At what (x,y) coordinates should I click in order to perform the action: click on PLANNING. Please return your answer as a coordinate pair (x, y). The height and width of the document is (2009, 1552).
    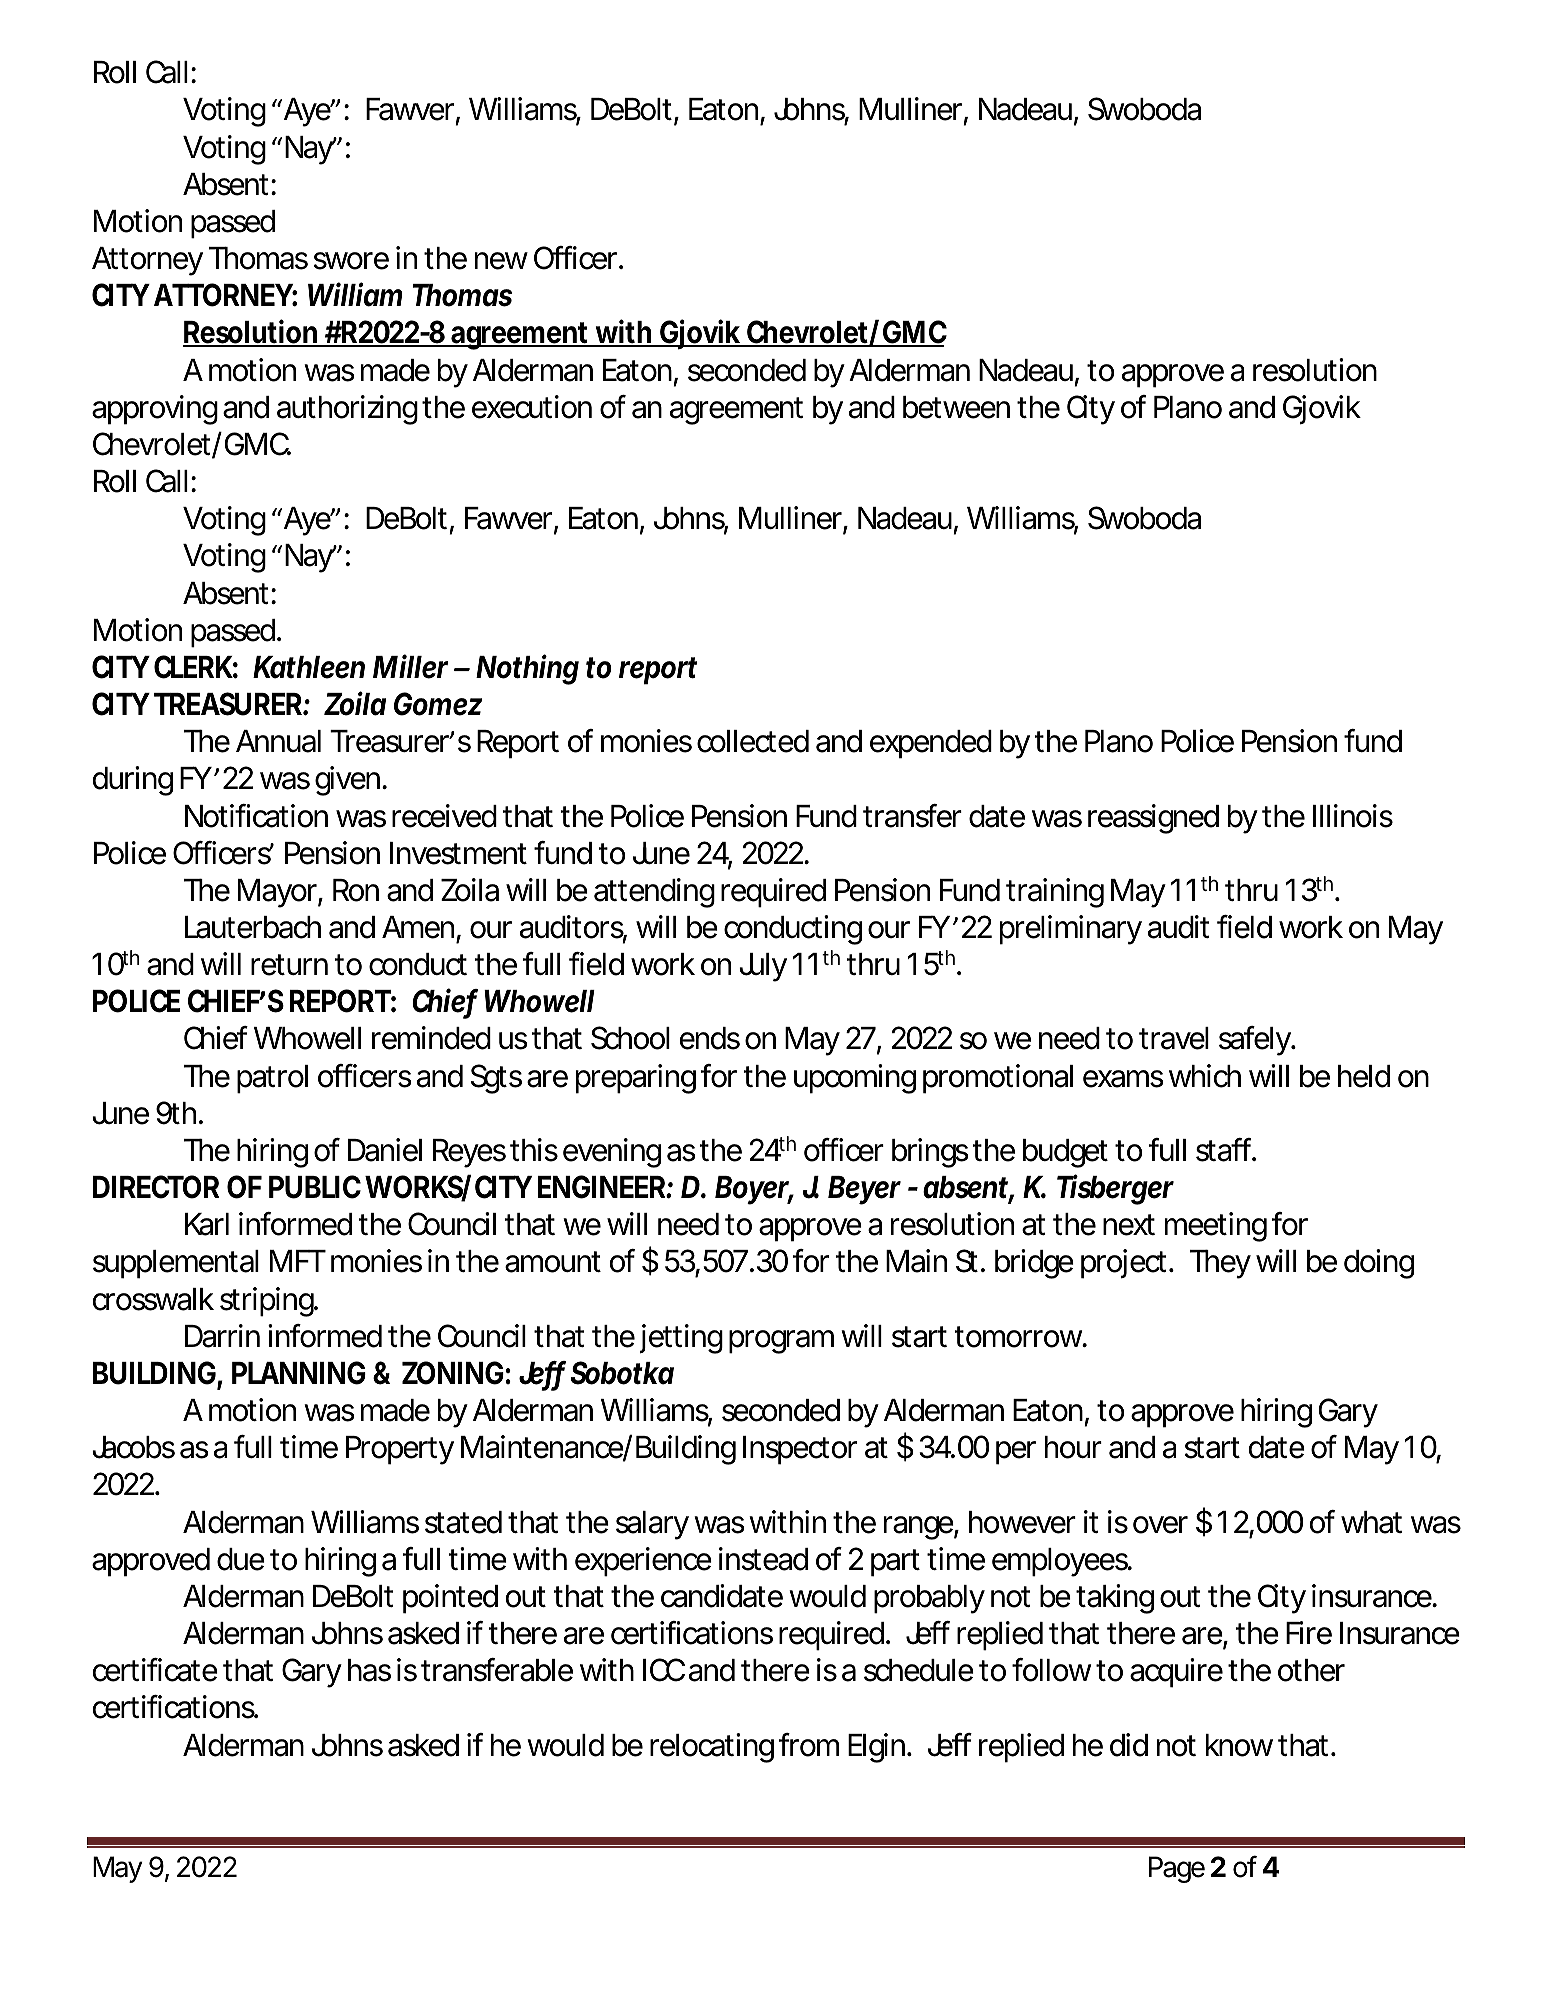
    Looking at the image, I should click on (299, 1373).
